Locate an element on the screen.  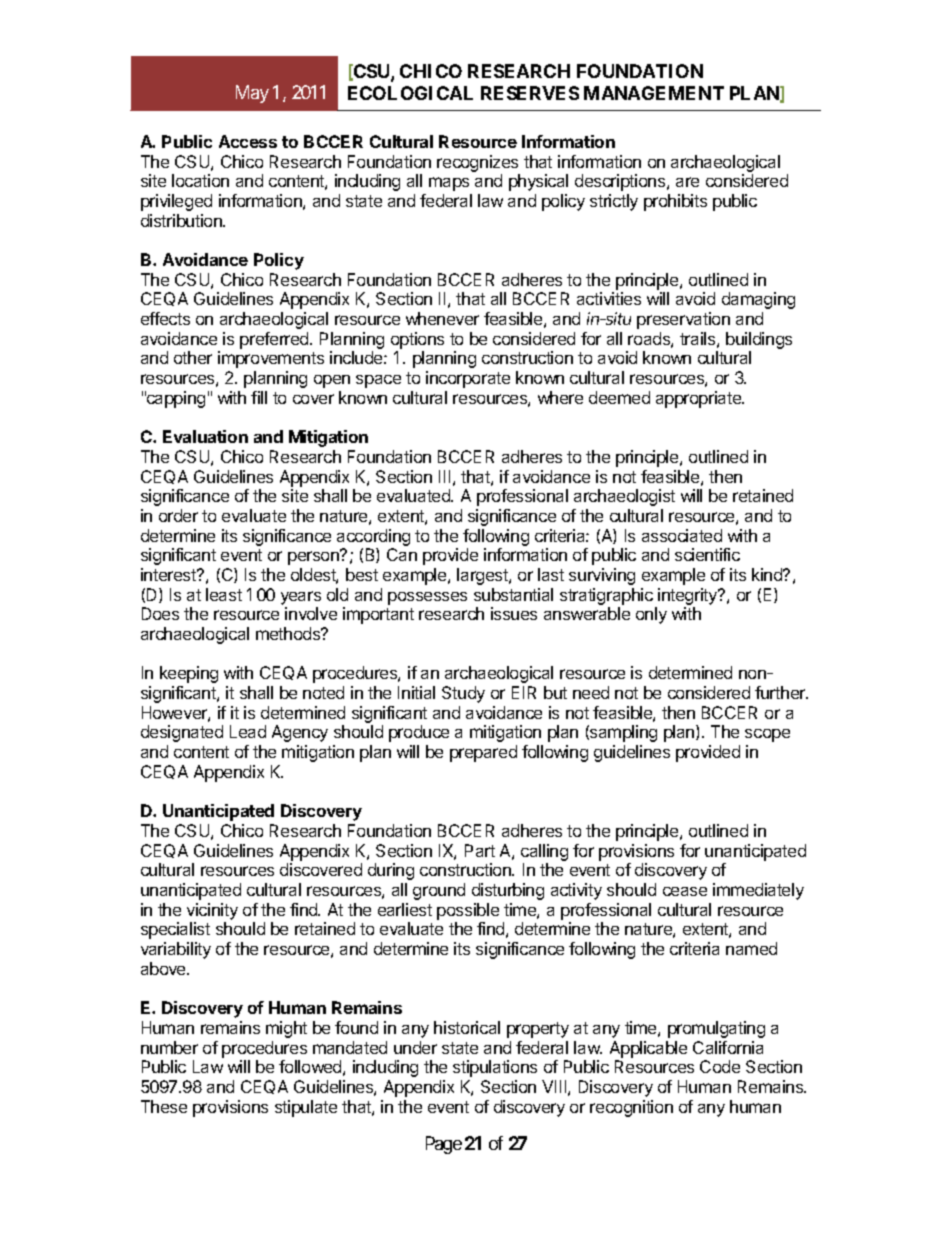
vicinity is located at coordinates (212, 911).
